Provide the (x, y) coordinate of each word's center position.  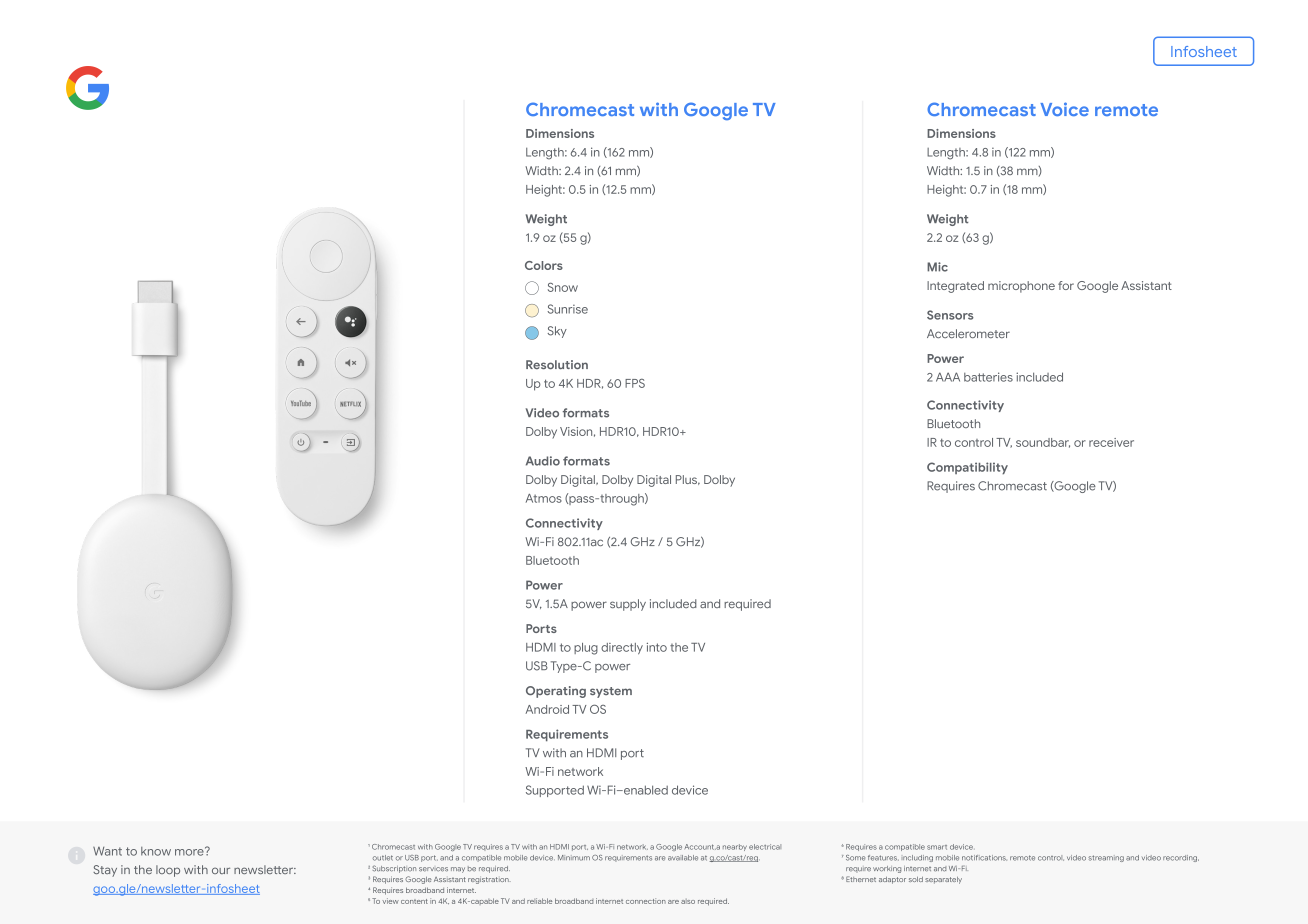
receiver (1111, 442)
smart (937, 847)
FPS (635, 383)
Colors (544, 265)
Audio (543, 461)
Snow (563, 287)
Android (547, 709)
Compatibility (967, 468)
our (221, 870)
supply (628, 605)
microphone (1021, 287)
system (611, 692)
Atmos (544, 498)
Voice (1064, 109)
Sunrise (567, 309)
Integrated (955, 287)
